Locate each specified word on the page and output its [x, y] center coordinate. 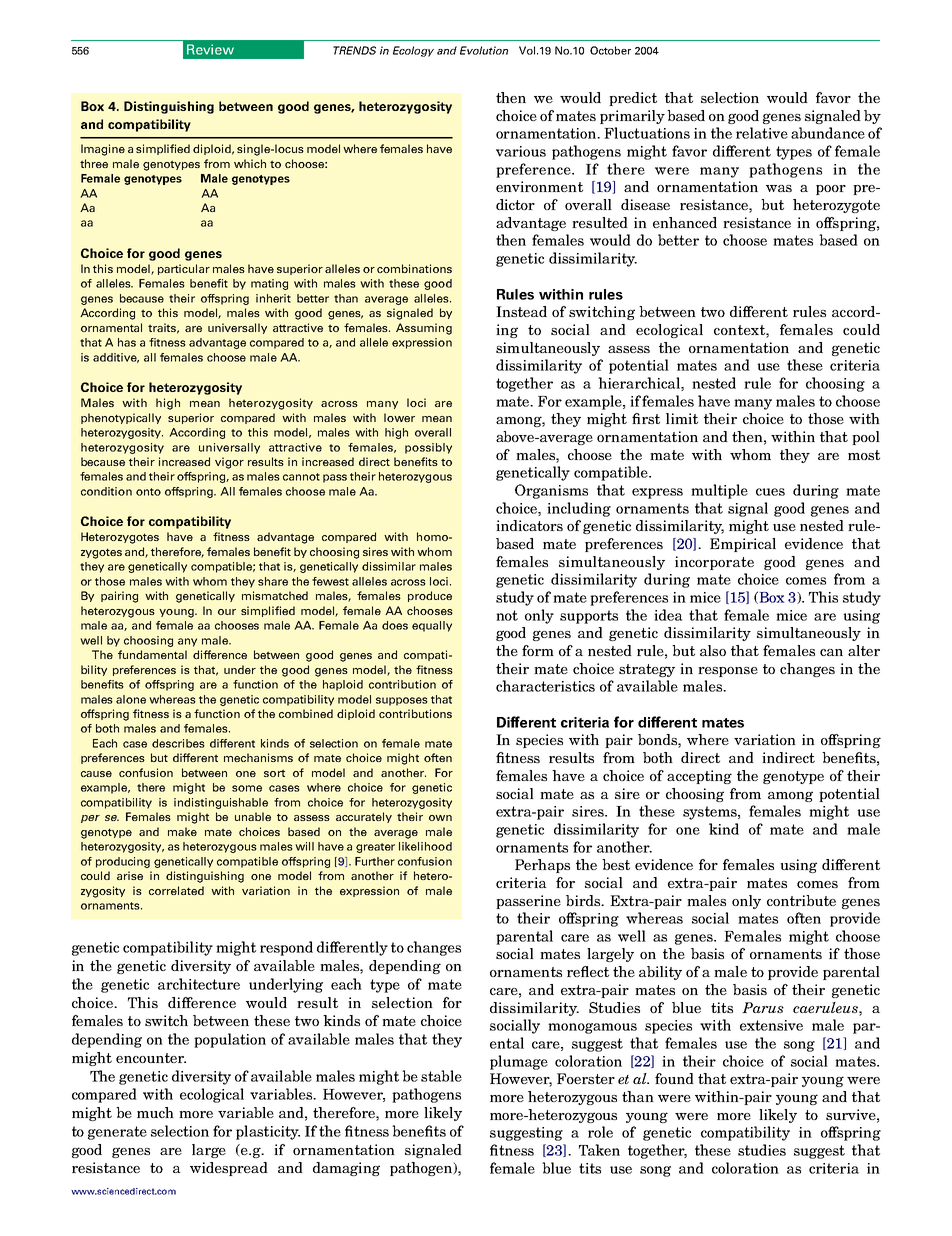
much [155, 1112]
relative [762, 133]
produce [430, 596]
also [713, 650]
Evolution [484, 50]
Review [210, 49]
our [227, 612]
